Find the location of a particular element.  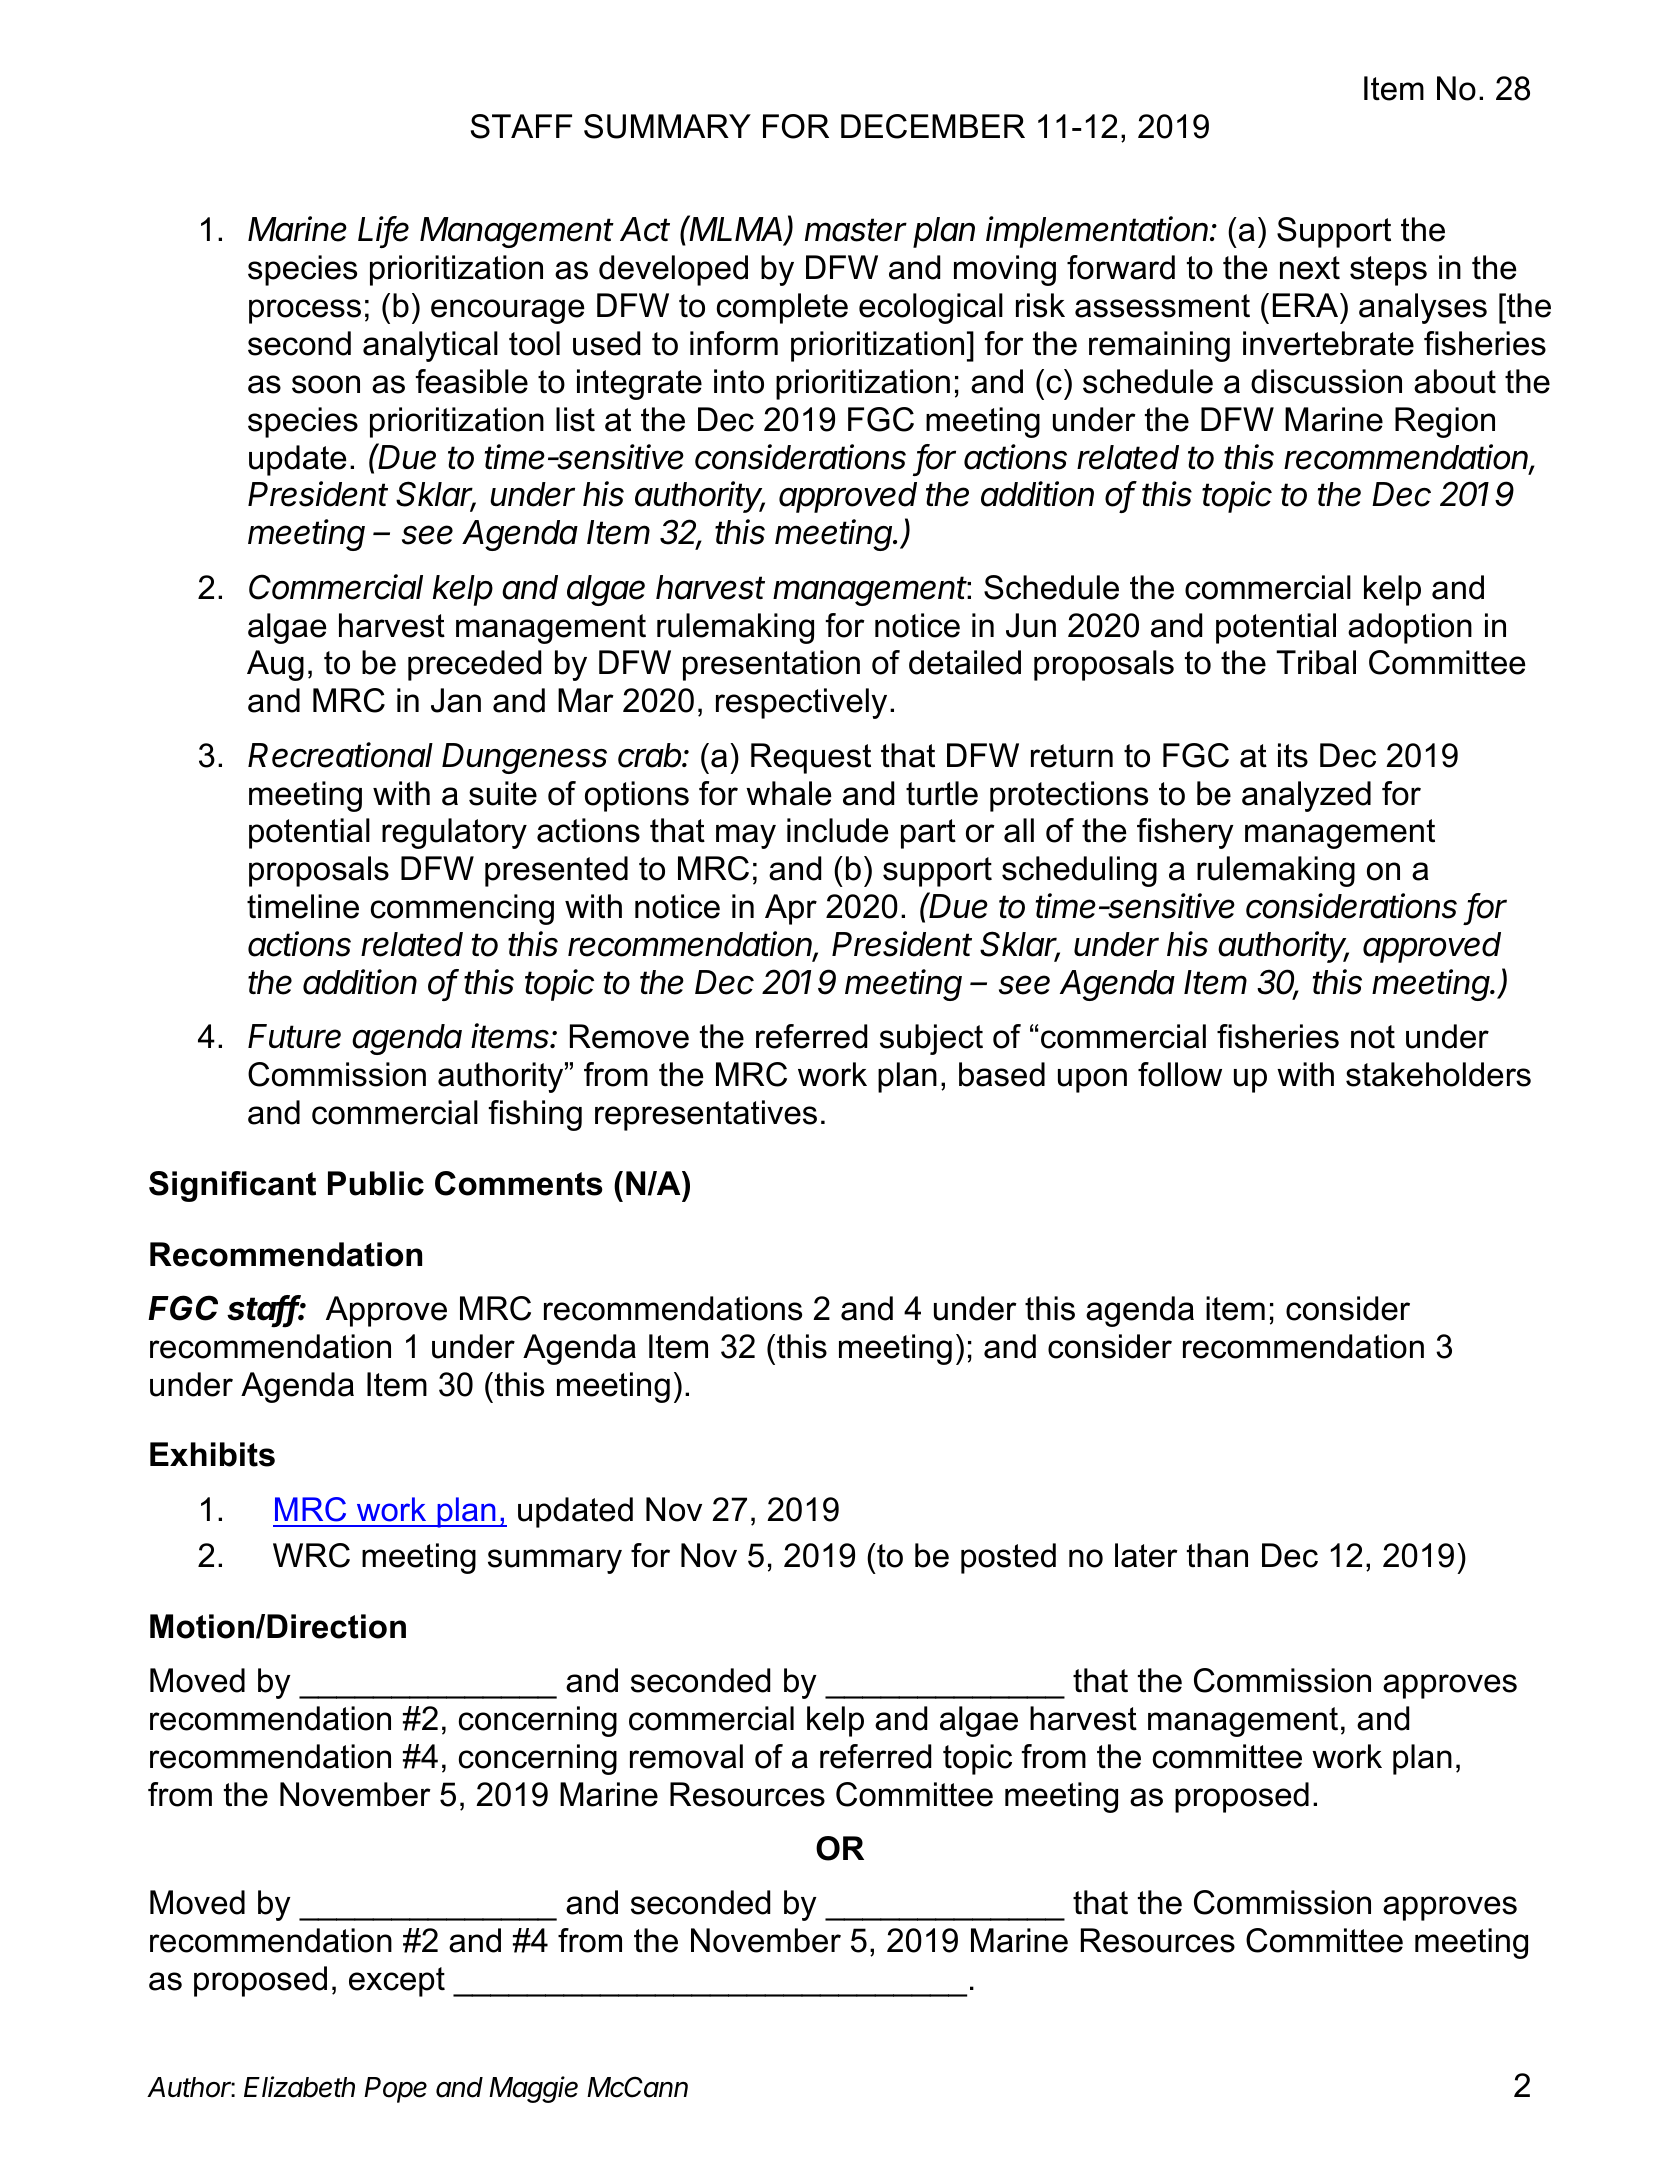

later is located at coordinates (1146, 1555).
